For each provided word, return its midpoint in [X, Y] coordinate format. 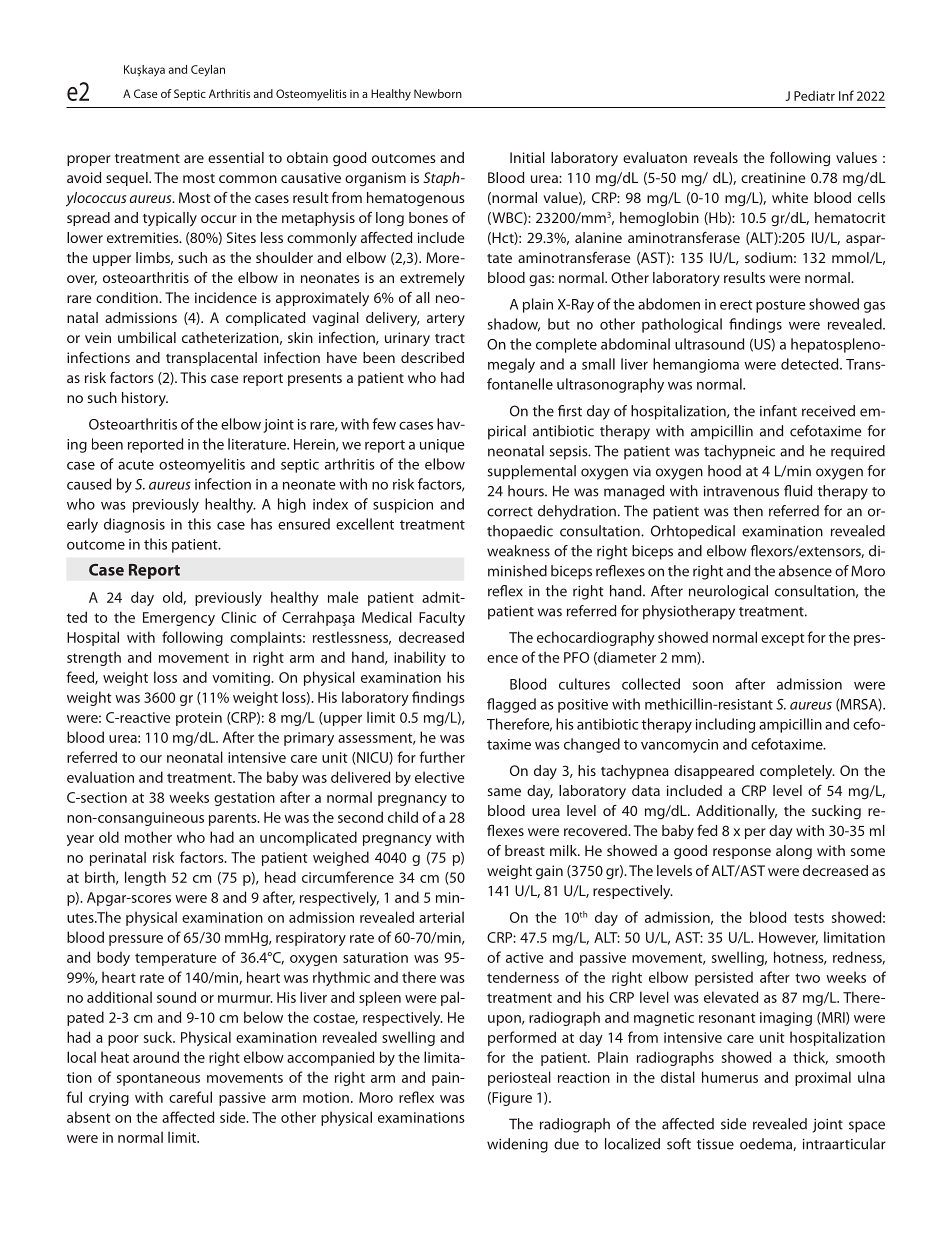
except [782, 639]
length [145, 878]
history [145, 399]
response [742, 853]
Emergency [179, 619]
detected [811, 364]
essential [236, 157]
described [432, 357]
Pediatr [814, 96]
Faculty [442, 618]
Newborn [438, 93]
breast [525, 850]
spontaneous [158, 1079]
